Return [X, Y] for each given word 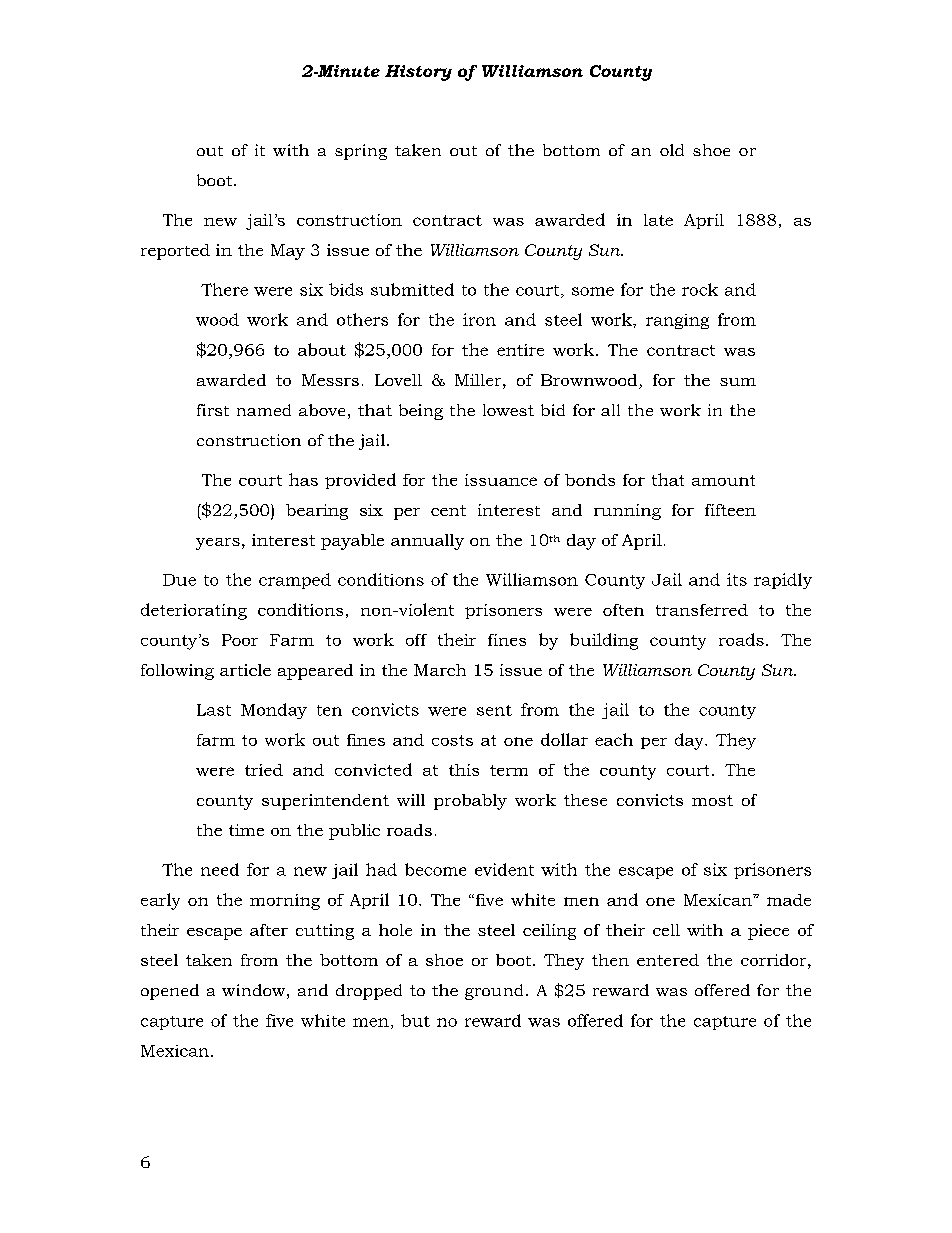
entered [668, 960]
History [418, 73]
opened [170, 992]
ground [494, 992]
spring [361, 152]
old [672, 150]
